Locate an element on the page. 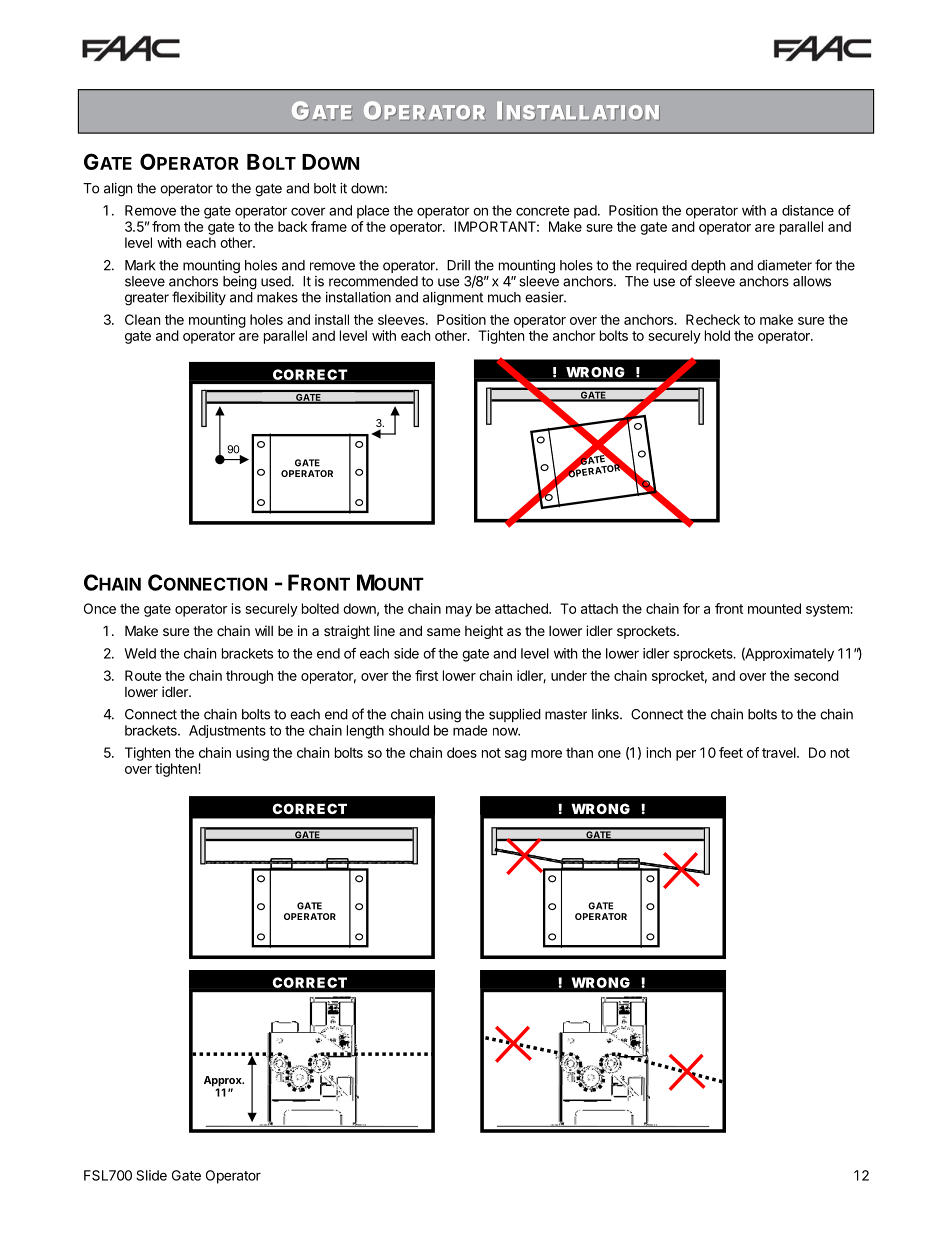 The image size is (952, 1233). system is located at coordinates (828, 610).
